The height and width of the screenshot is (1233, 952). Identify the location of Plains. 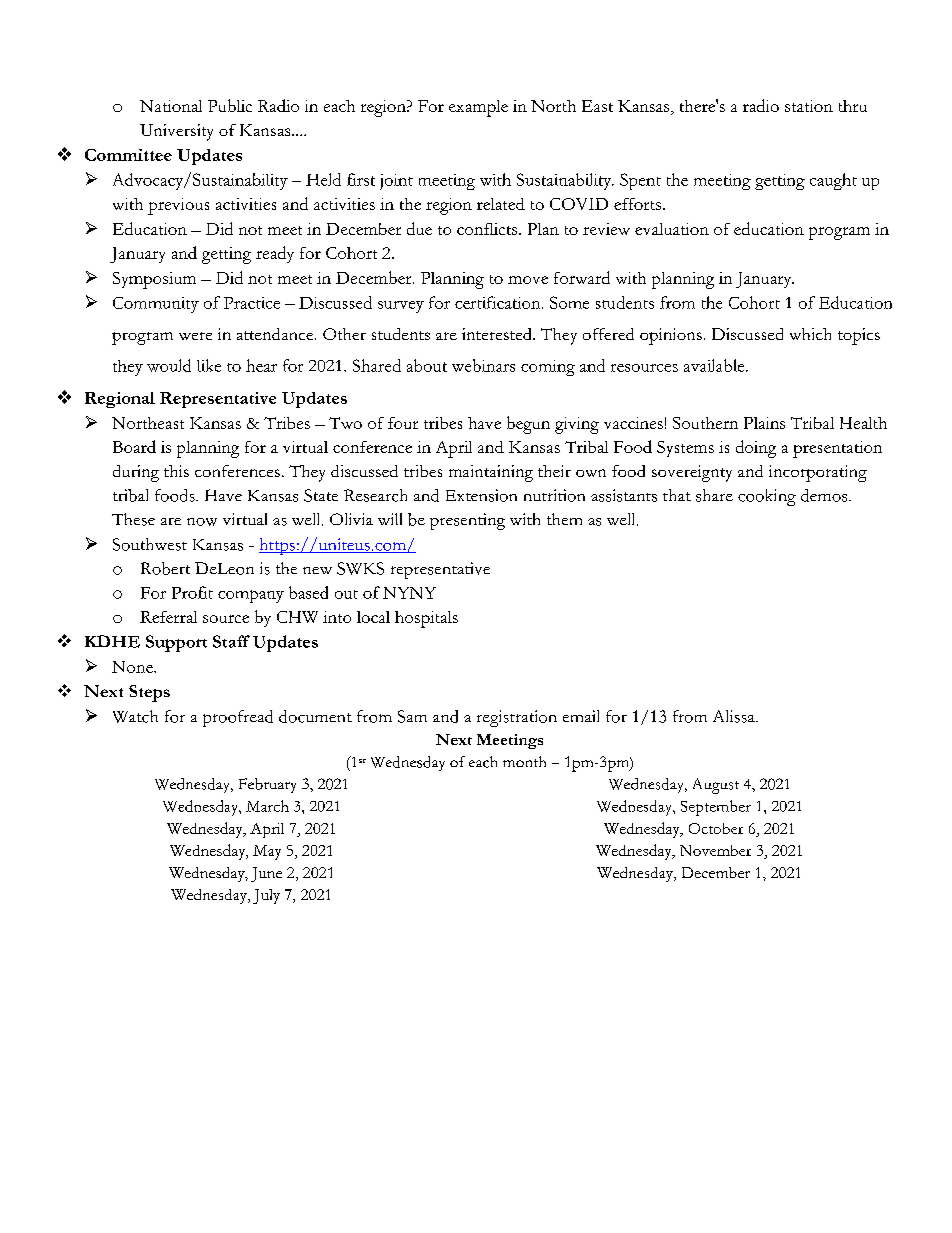
(764, 423).
